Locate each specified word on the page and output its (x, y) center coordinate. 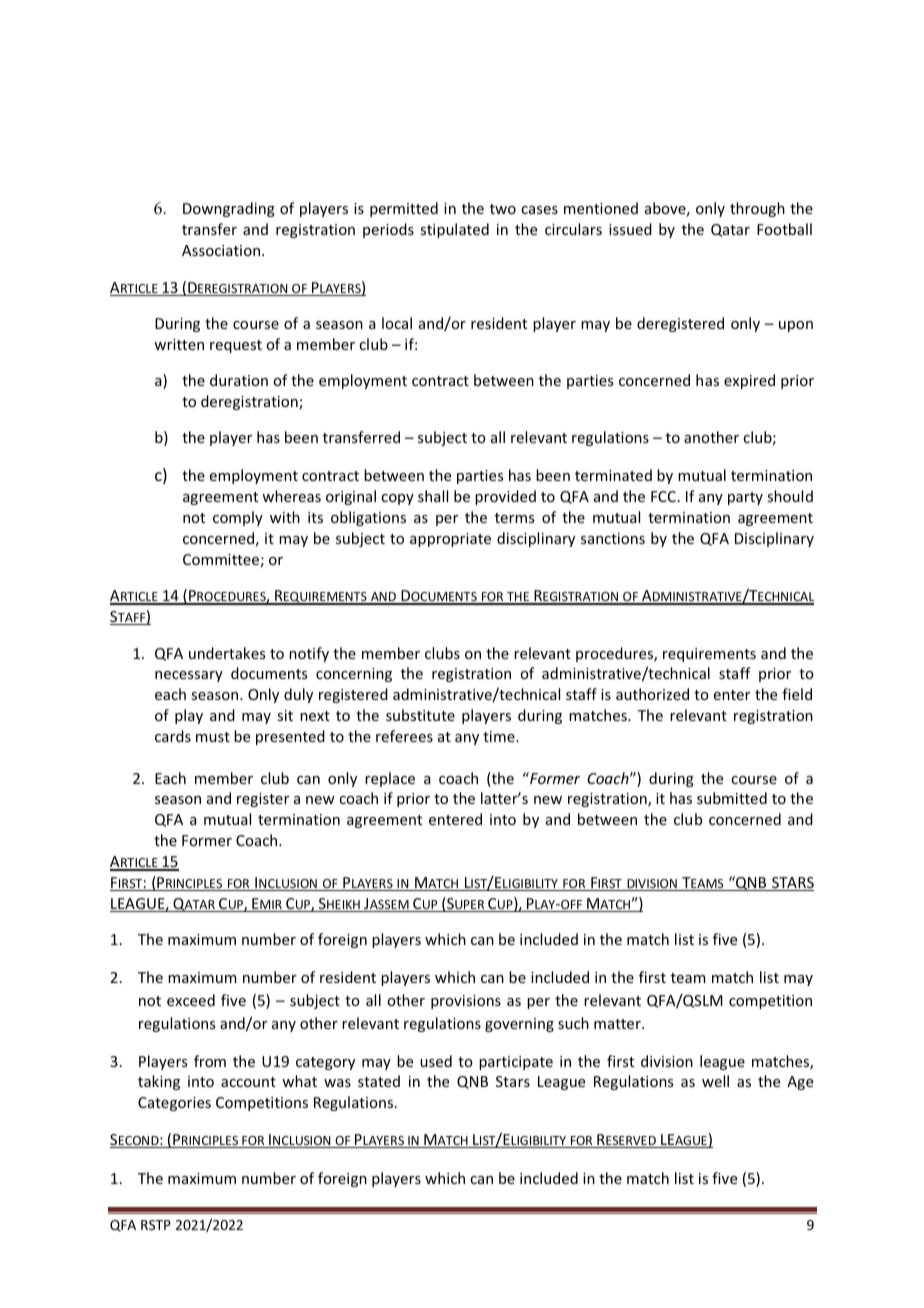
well (715, 1081)
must (213, 737)
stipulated (454, 230)
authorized (652, 694)
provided (505, 497)
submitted (732, 798)
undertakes (227, 653)
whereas (291, 496)
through (757, 209)
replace (390, 779)
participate (516, 1063)
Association (221, 250)
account (248, 1082)
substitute (420, 715)
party (745, 498)
